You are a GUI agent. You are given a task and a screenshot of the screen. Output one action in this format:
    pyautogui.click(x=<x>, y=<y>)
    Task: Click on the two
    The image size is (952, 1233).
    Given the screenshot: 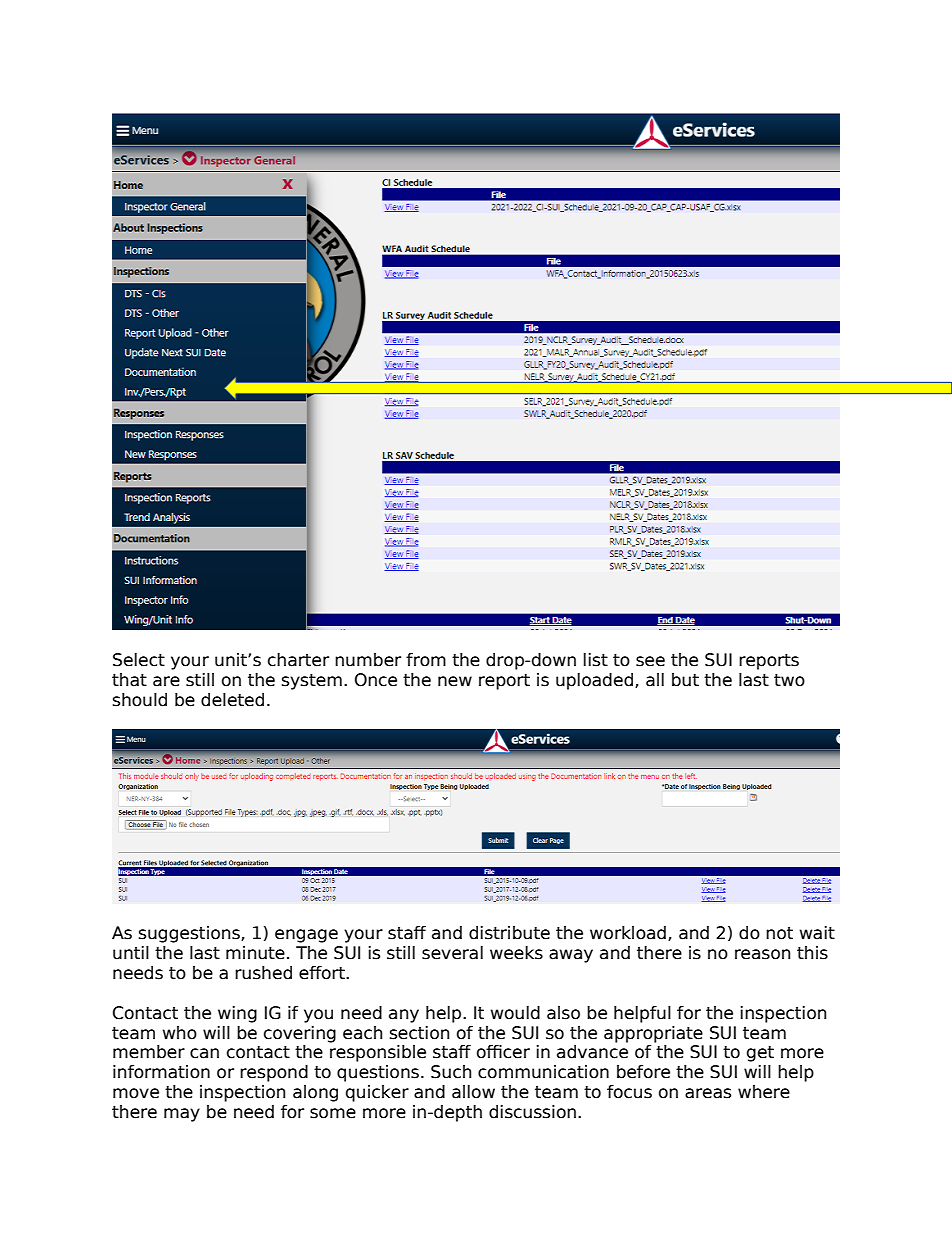 What is the action you would take?
    pyautogui.click(x=789, y=680)
